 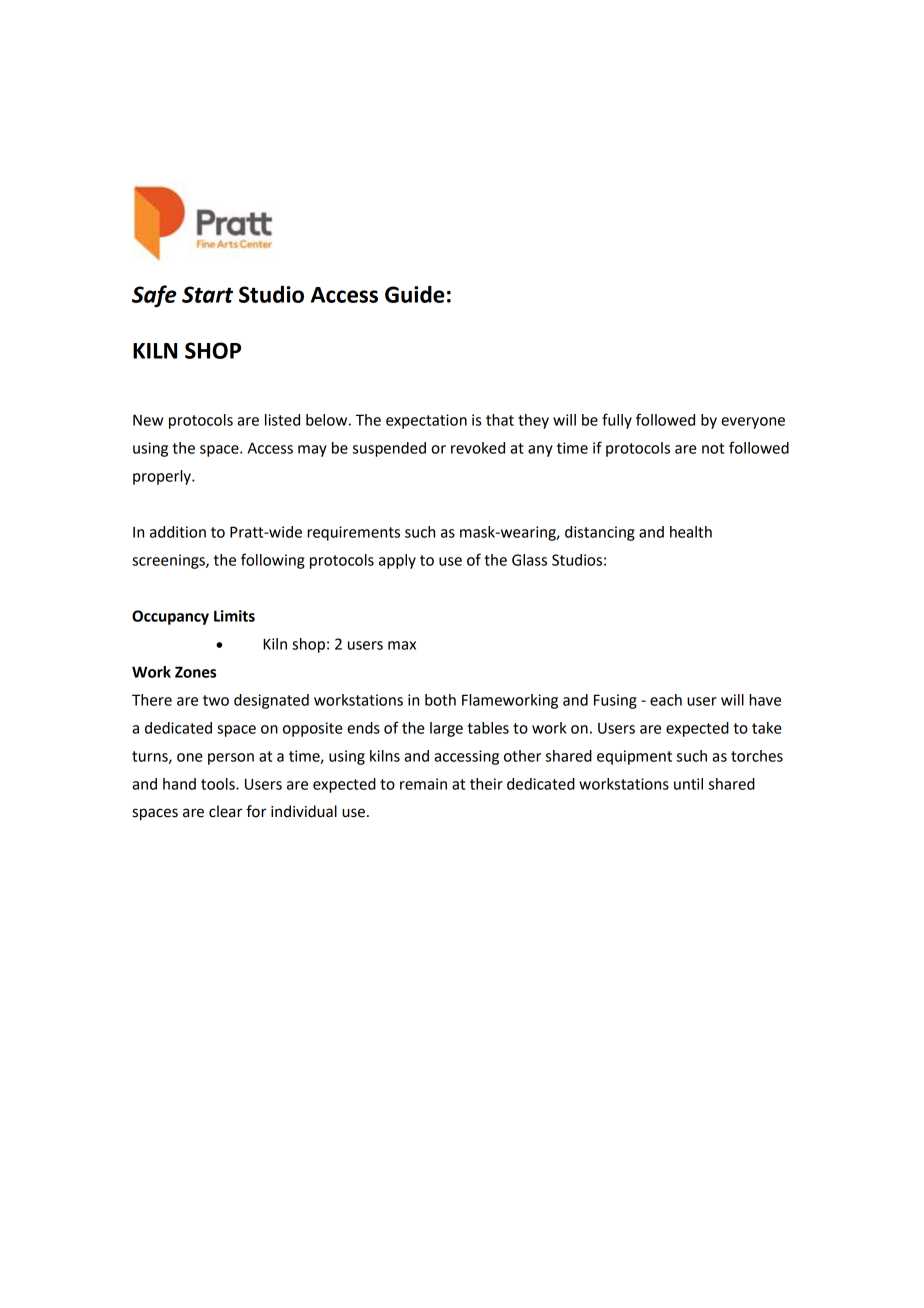 What do you see at coordinates (688, 784) in the screenshot?
I see `until` at bounding box center [688, 784].
